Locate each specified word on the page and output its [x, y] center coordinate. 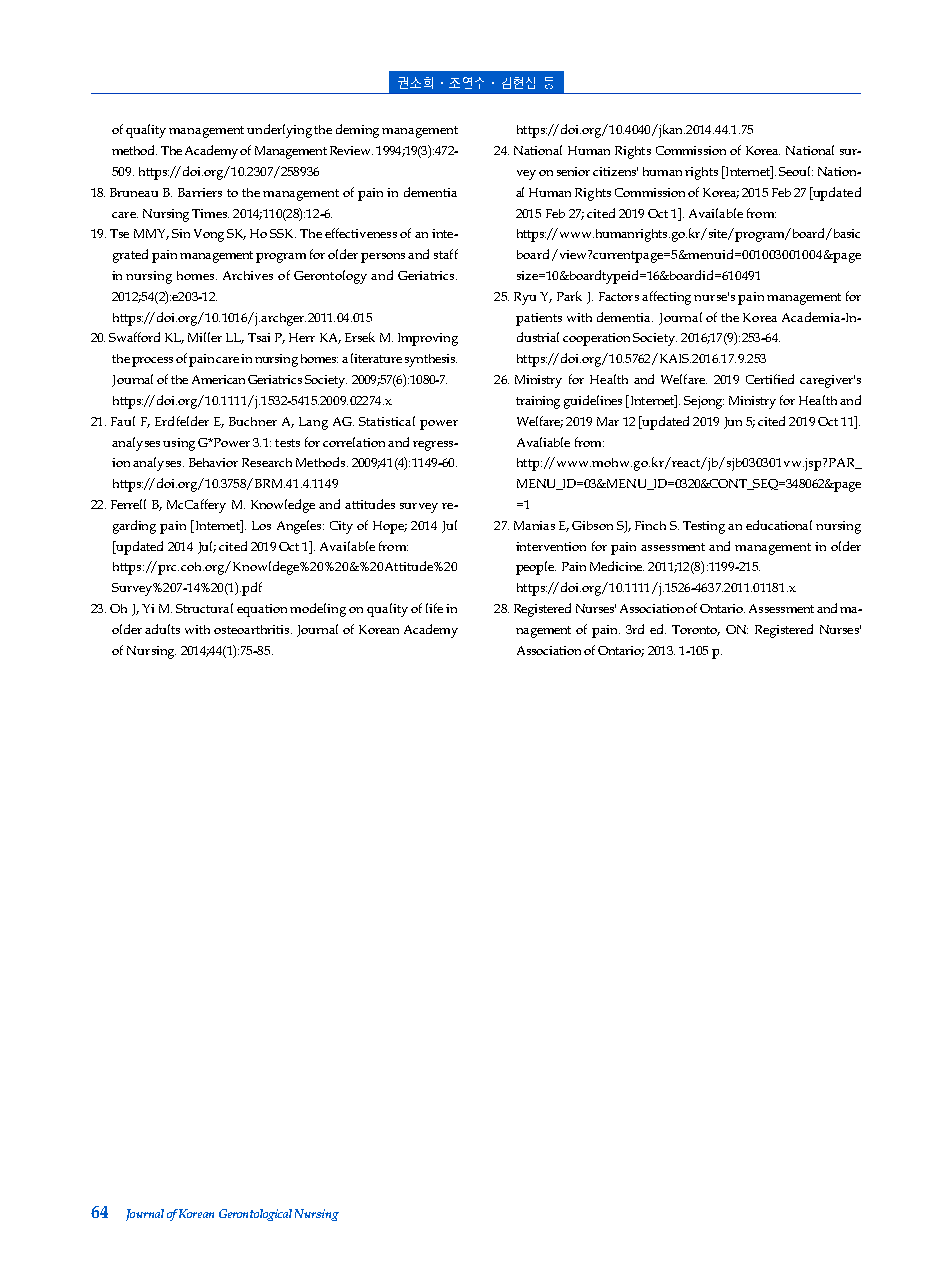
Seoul [796, 171]
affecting [666, 298]
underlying [281, 131]
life [434, 608]
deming [357, 131]
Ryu [525, 298]
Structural [204, 608]
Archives [248, 275]
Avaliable [543, 442]
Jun [733, 423]
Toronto [696, 630]
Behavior [213, 462]
